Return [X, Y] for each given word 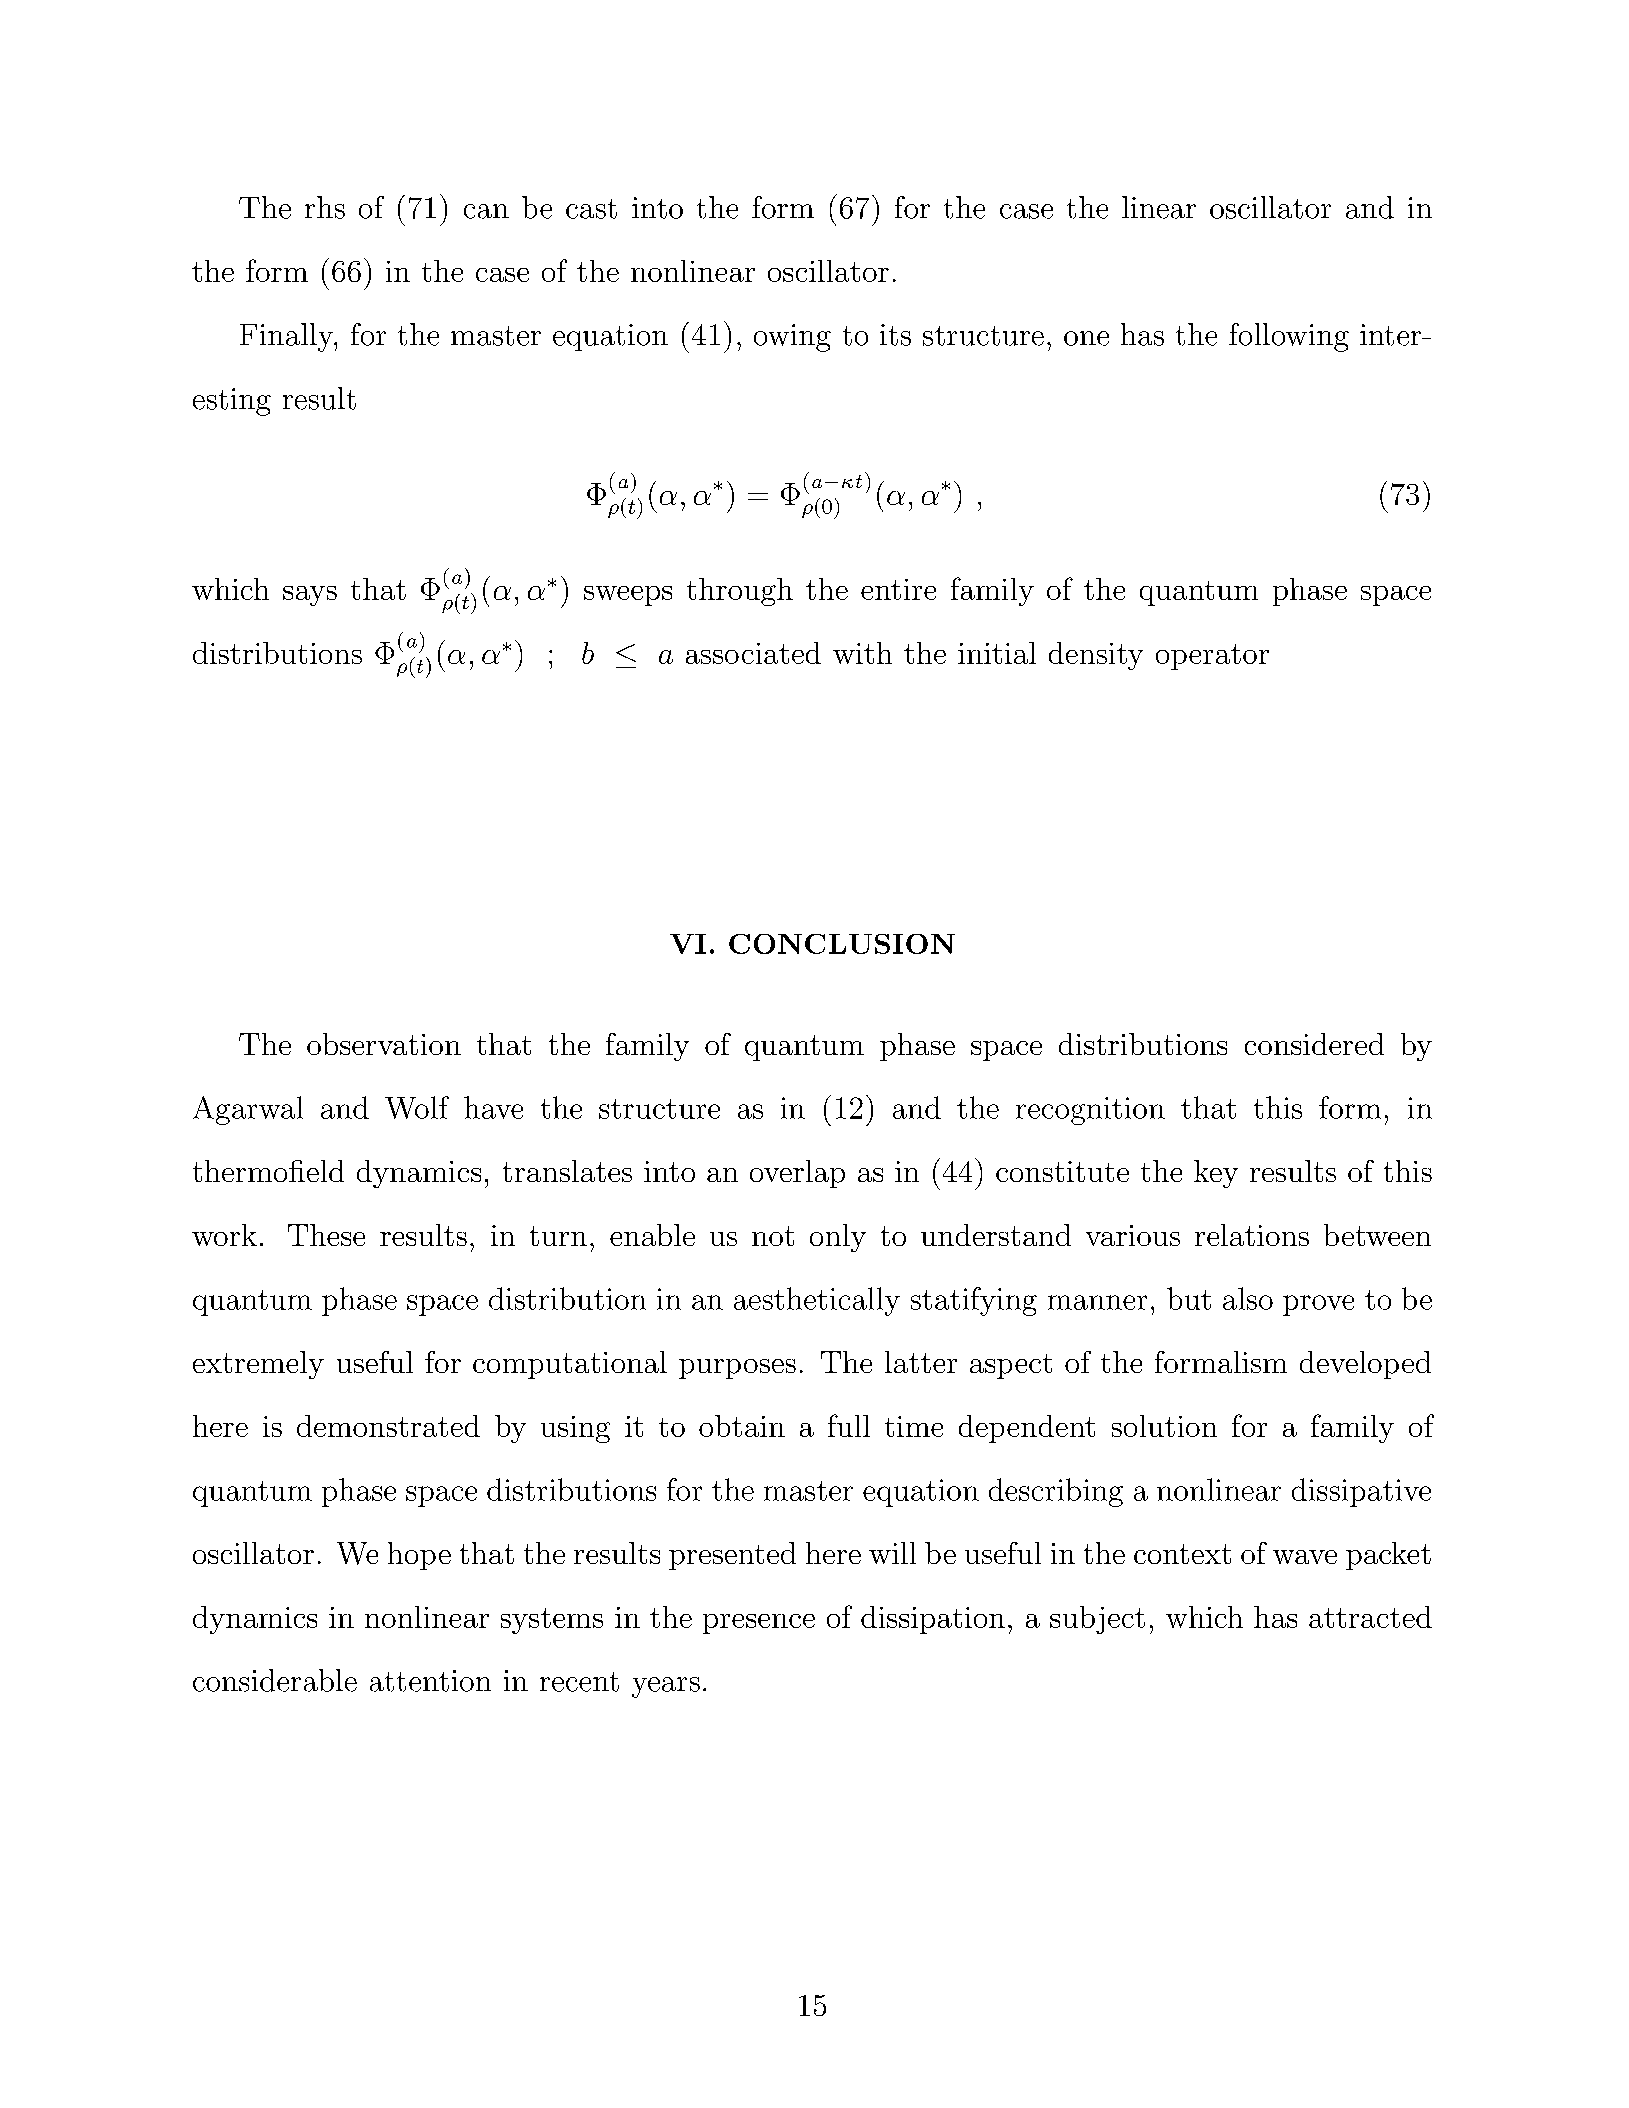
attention [430, 1681]
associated [753, 653]
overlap [797, 1174]
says [310, 596]
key [1216, 1174]
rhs [325, 207]
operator [1212, 657]
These [326, 1235]
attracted [1370, 1617]
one [1086, 338]
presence [759, 1624]
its [895, 335]
